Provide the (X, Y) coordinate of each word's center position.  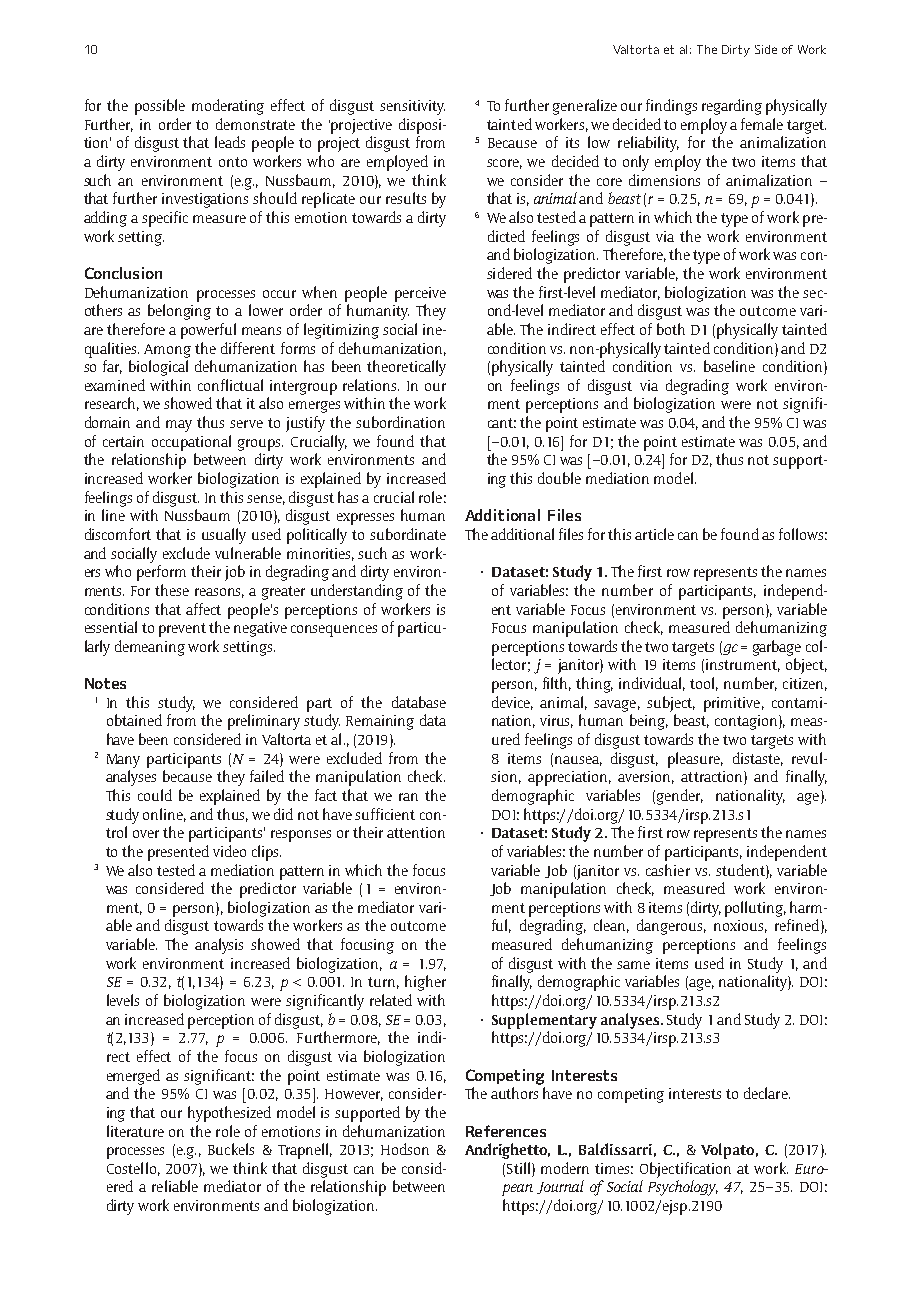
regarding (732, 107)
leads (230, 142)
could (155, 795)
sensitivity (412, 107)
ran (408, 797)
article (654, 534)
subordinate (408, 534)
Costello (131, 1168)
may (179, 426)
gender (680, 797)
